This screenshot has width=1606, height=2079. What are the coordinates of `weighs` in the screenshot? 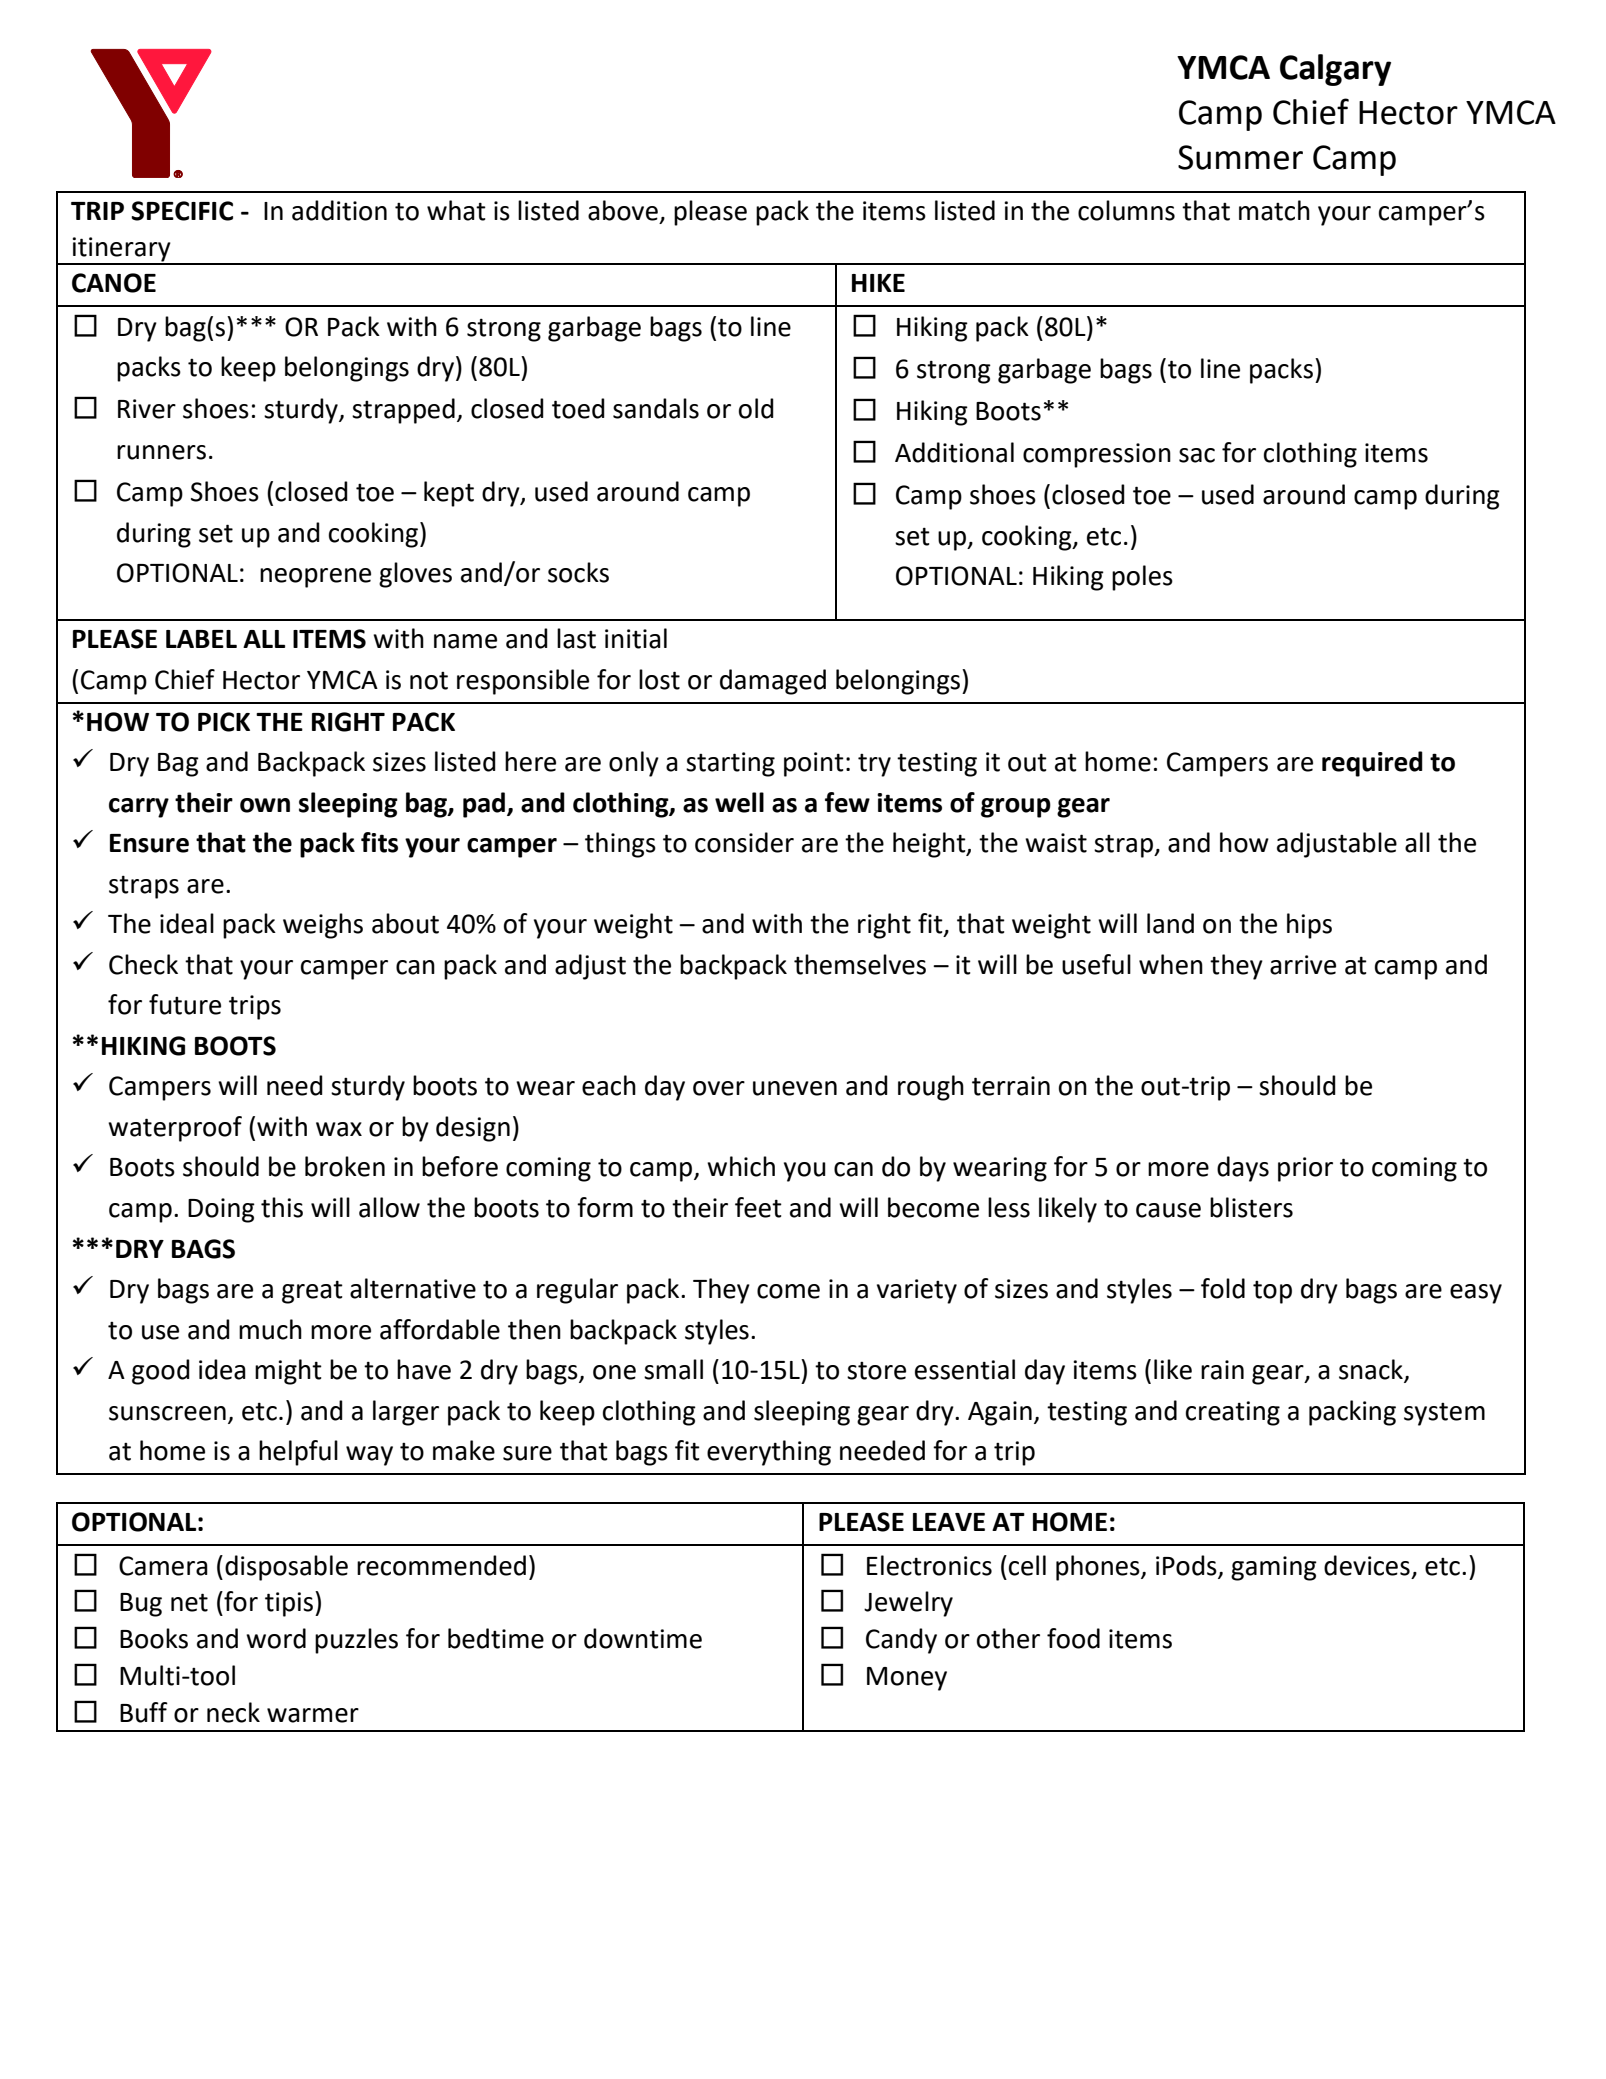 It's located at (323, 926).
